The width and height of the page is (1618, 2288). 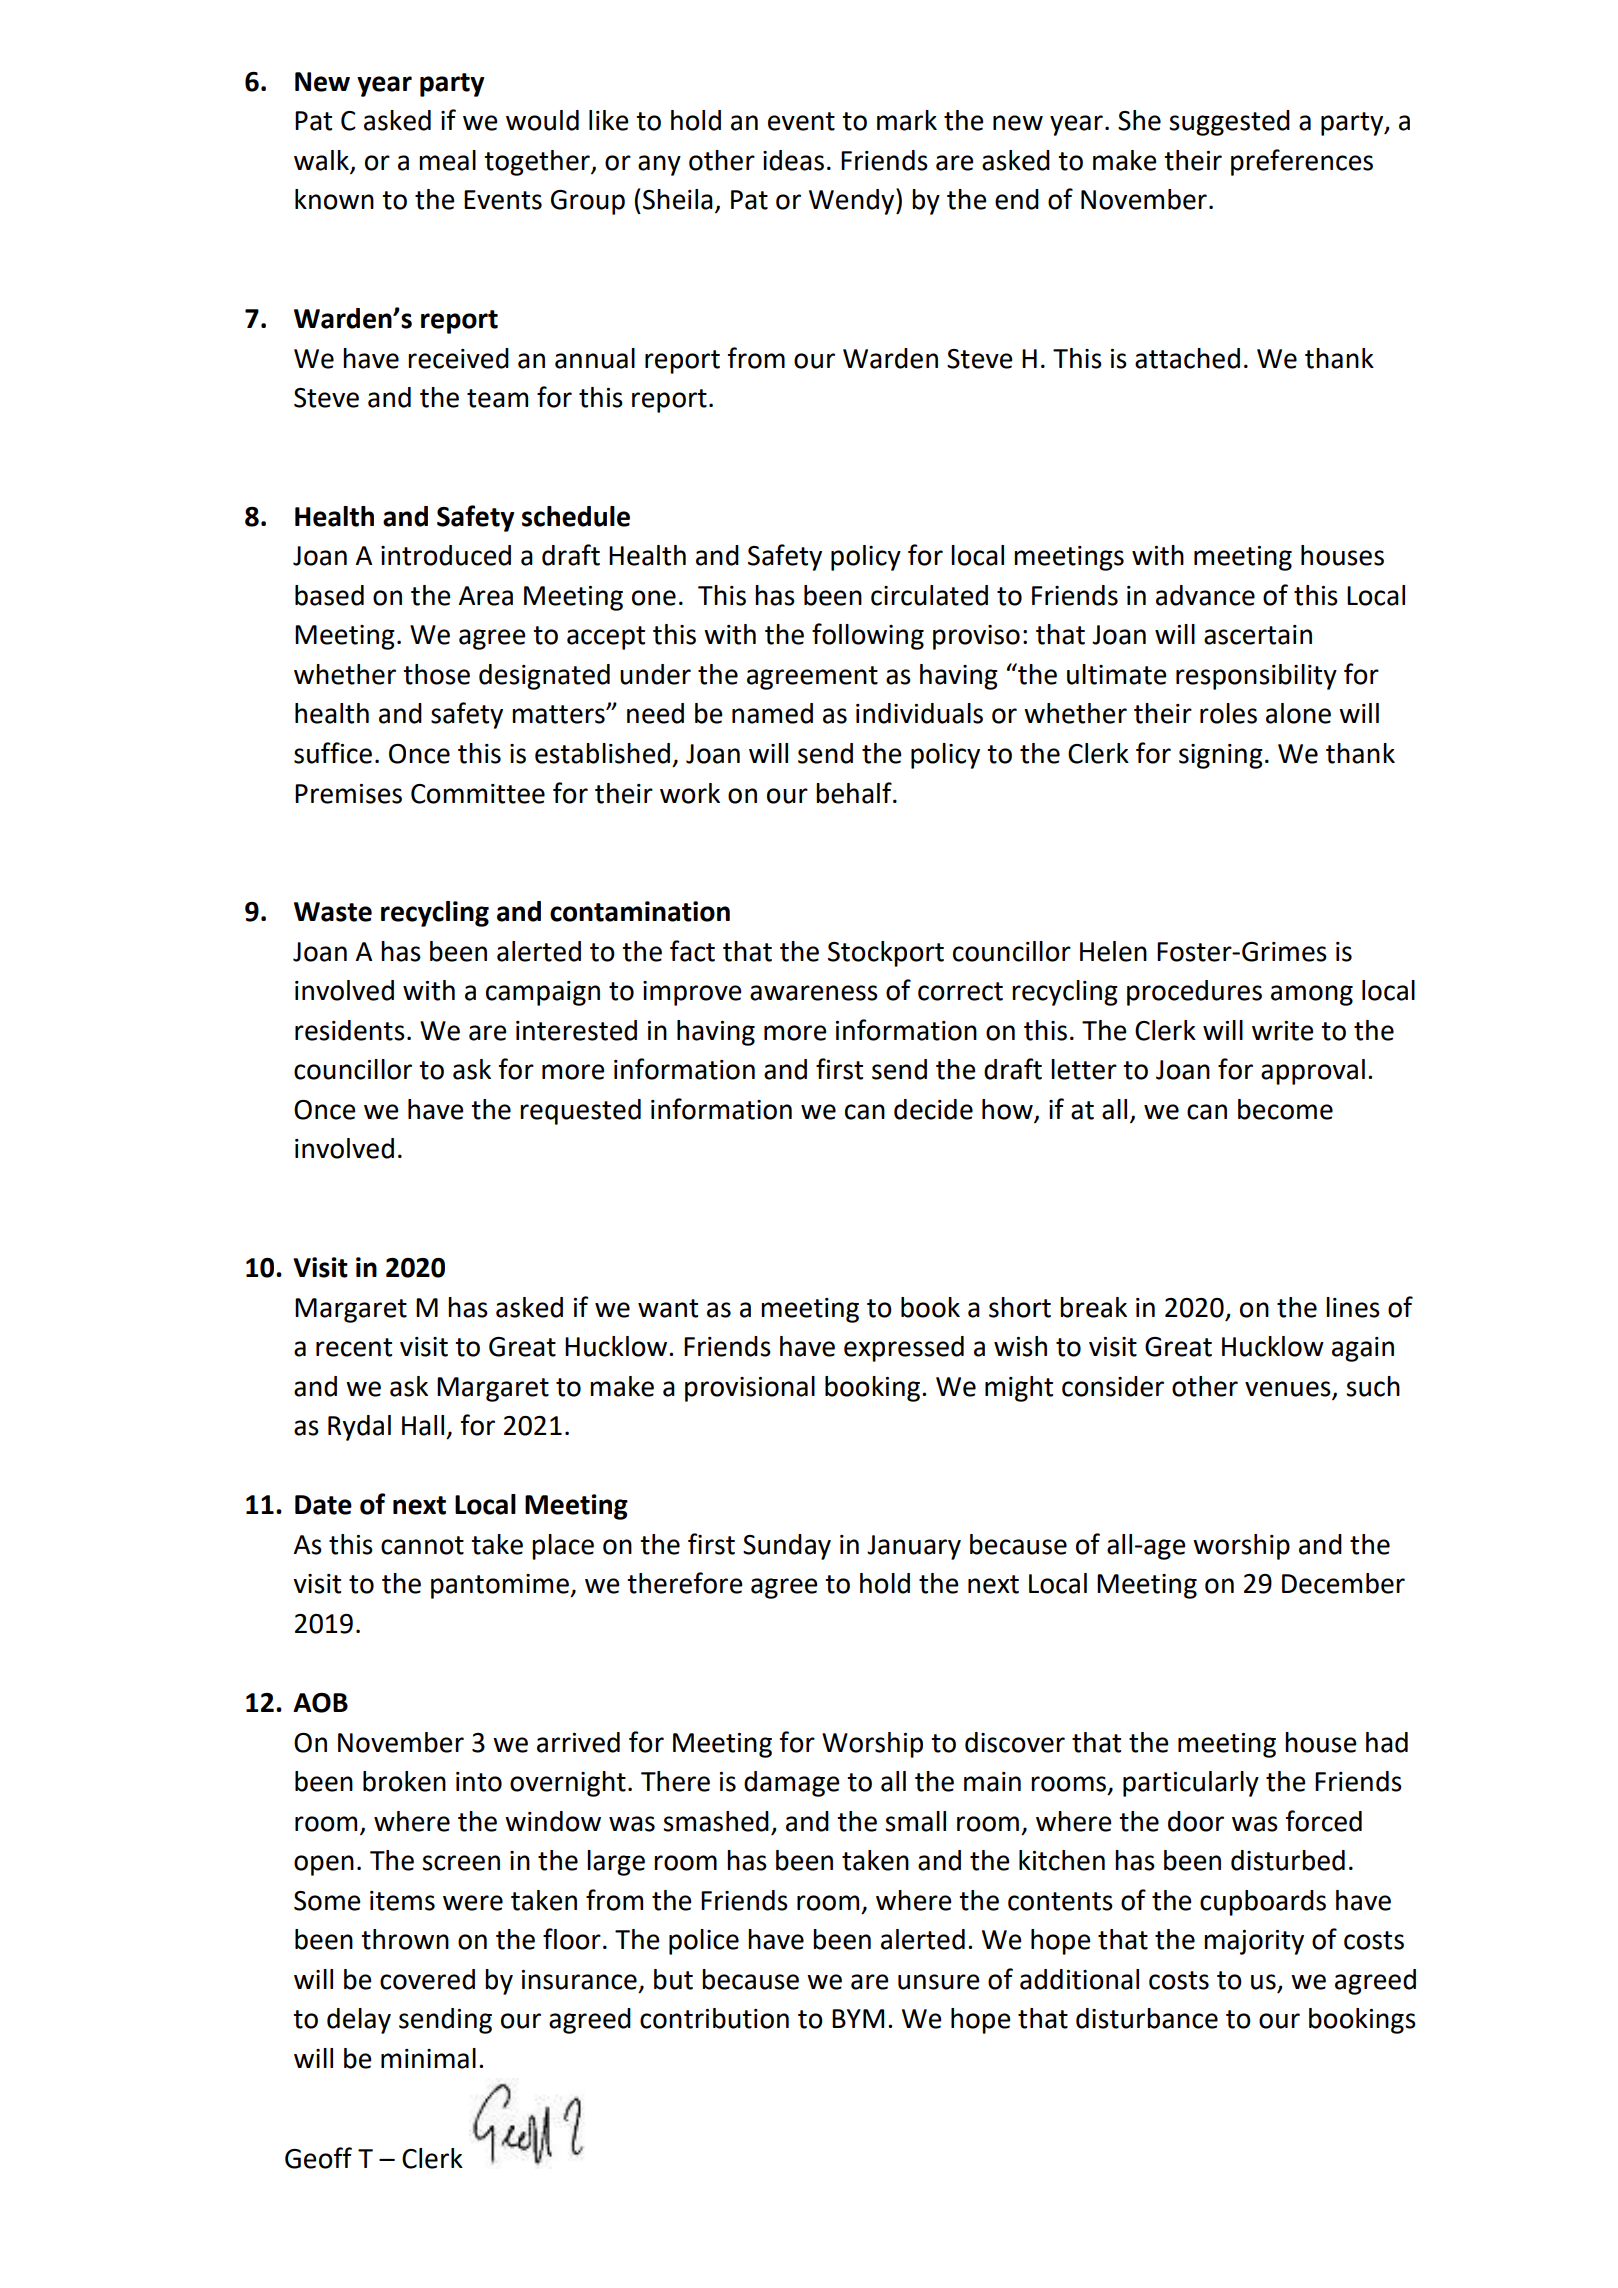 What do you see at coordinates (933, 1109) in the page?
I see `decide` at bounding box center [933, 1109].
